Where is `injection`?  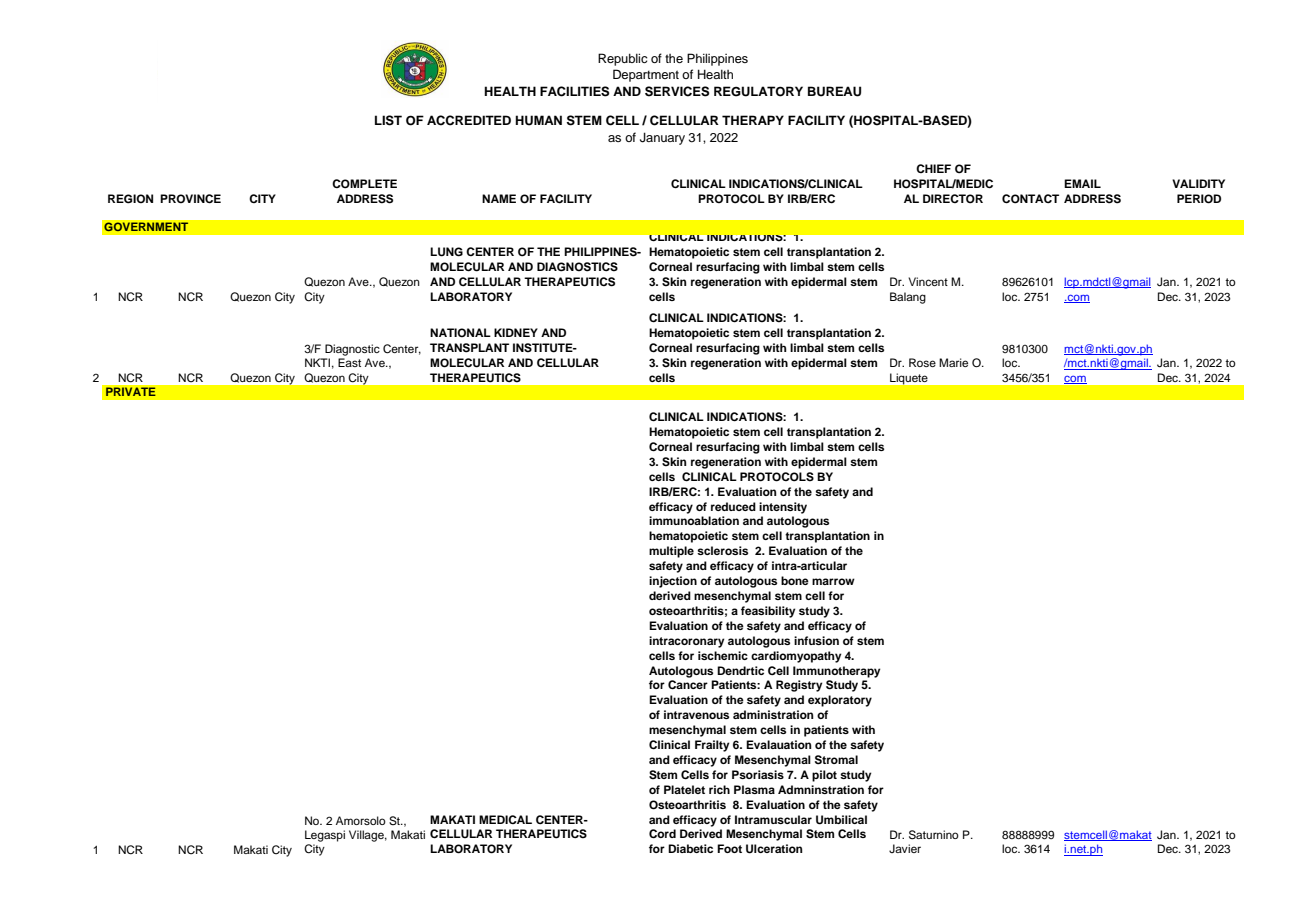
injection is located at coordinates (673, 582).
